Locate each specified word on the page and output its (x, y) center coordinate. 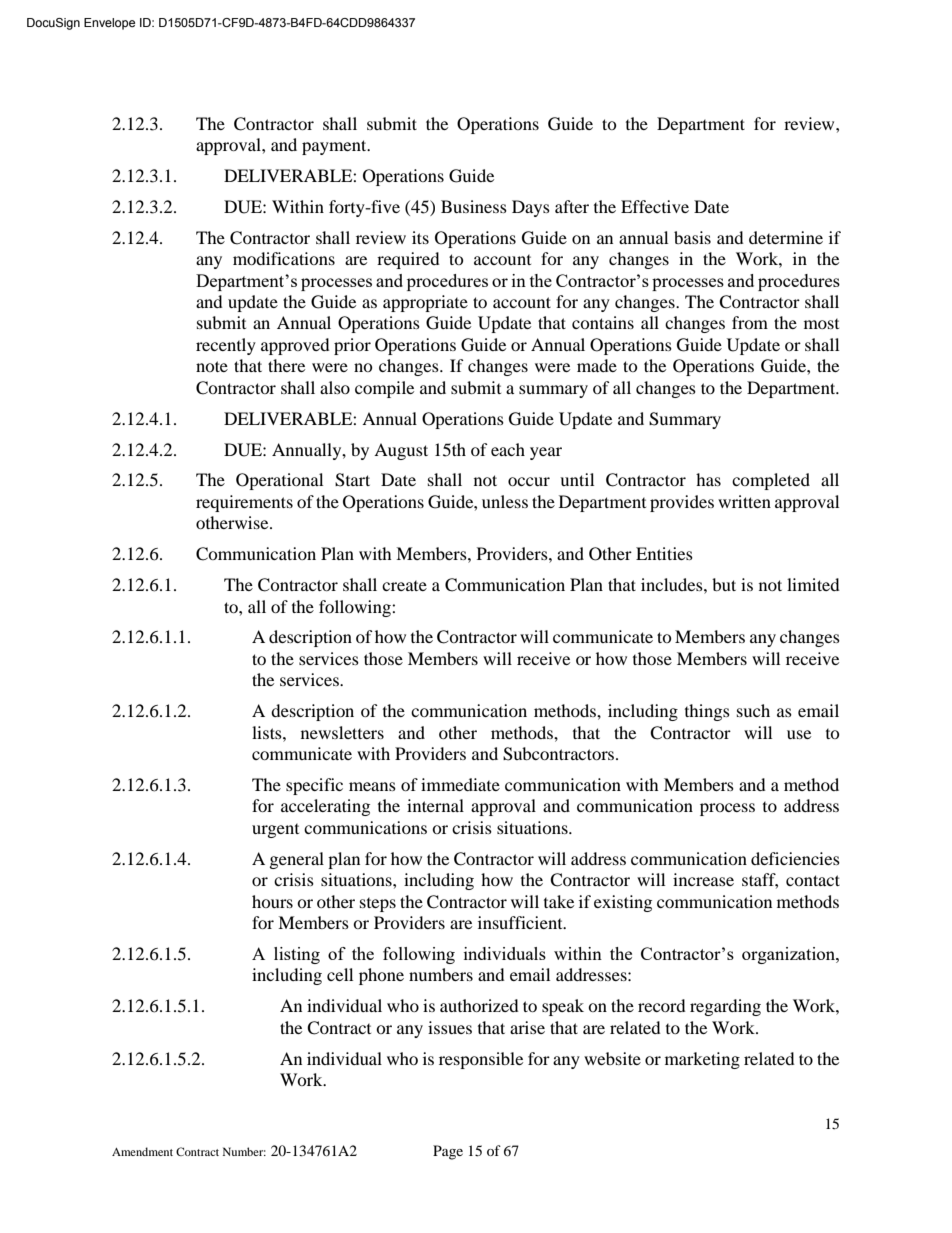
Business (474, 206)
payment (335, 147)
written (744, 501)
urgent (275, 831)
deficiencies (795, 858)
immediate (460, 784)
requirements (244, 503)
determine (786, 237)
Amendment (142, 1151)
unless (505, 501)
